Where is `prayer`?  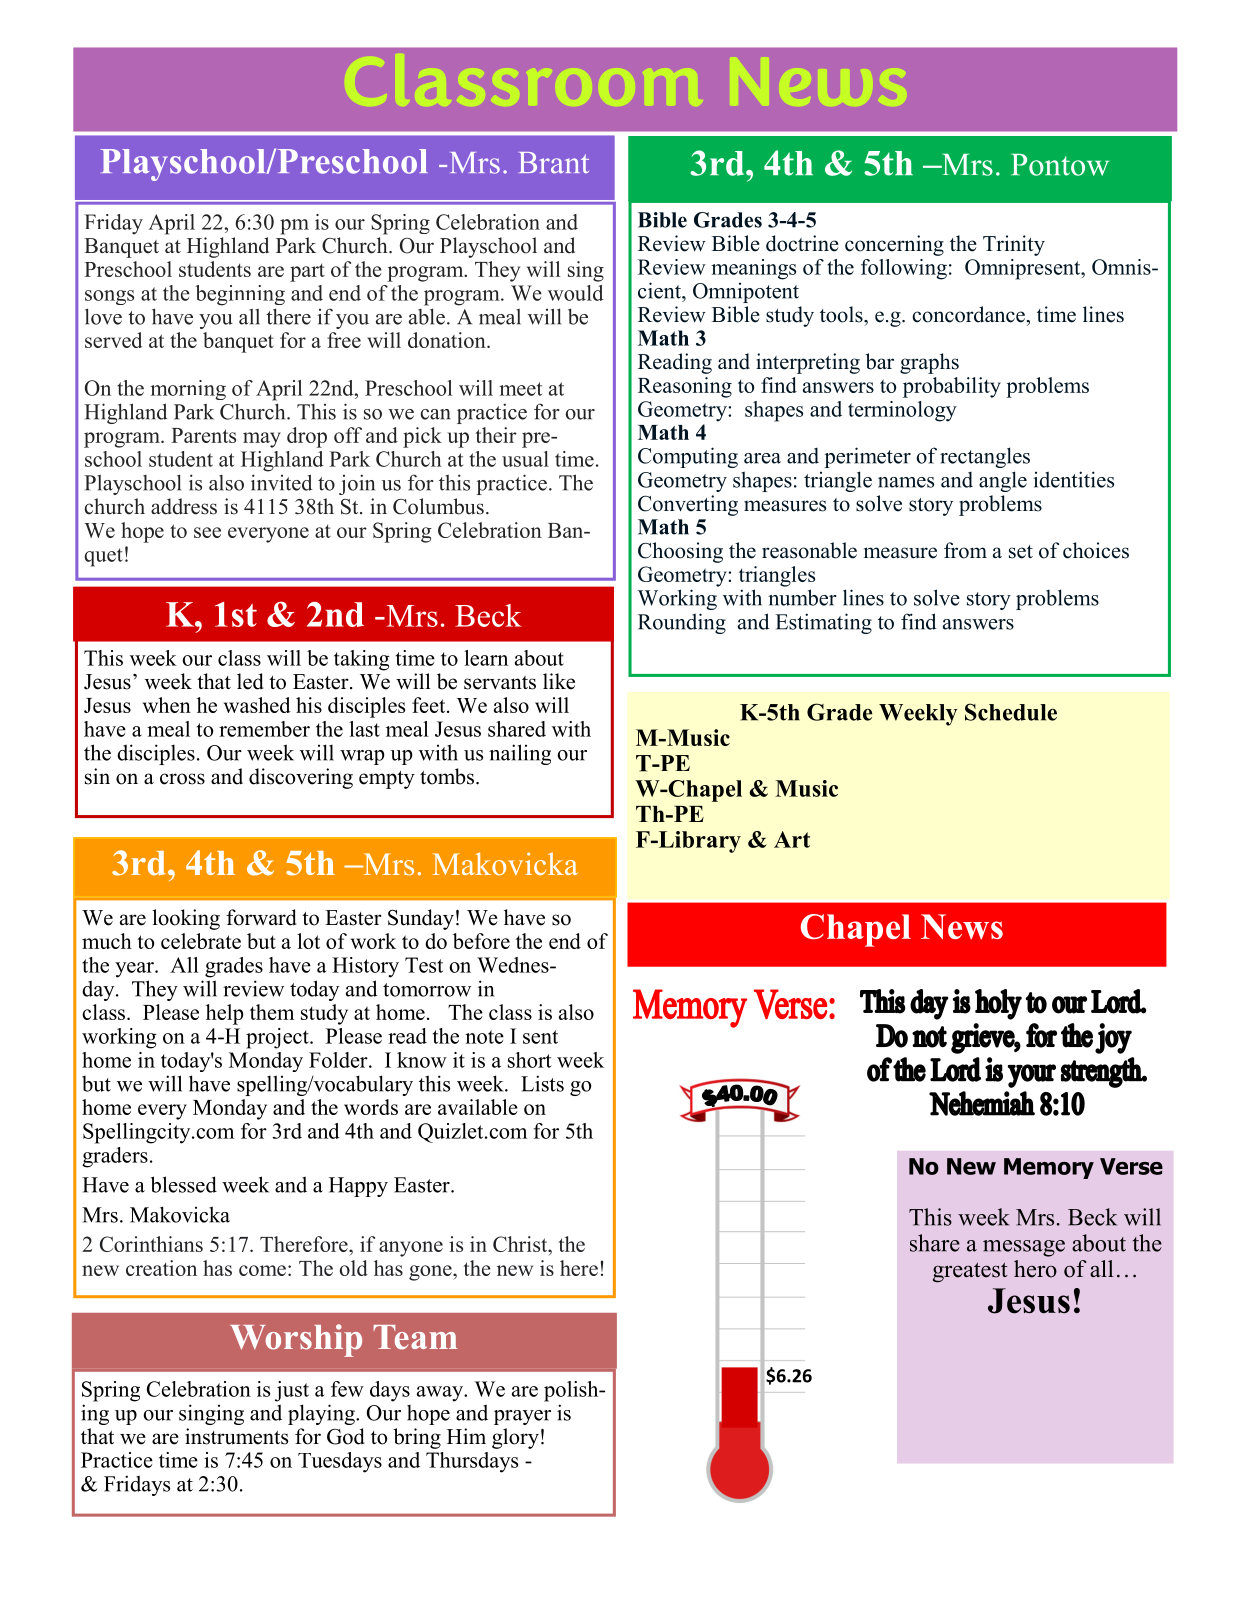
prayer is located at coordinates (522, 1417).
